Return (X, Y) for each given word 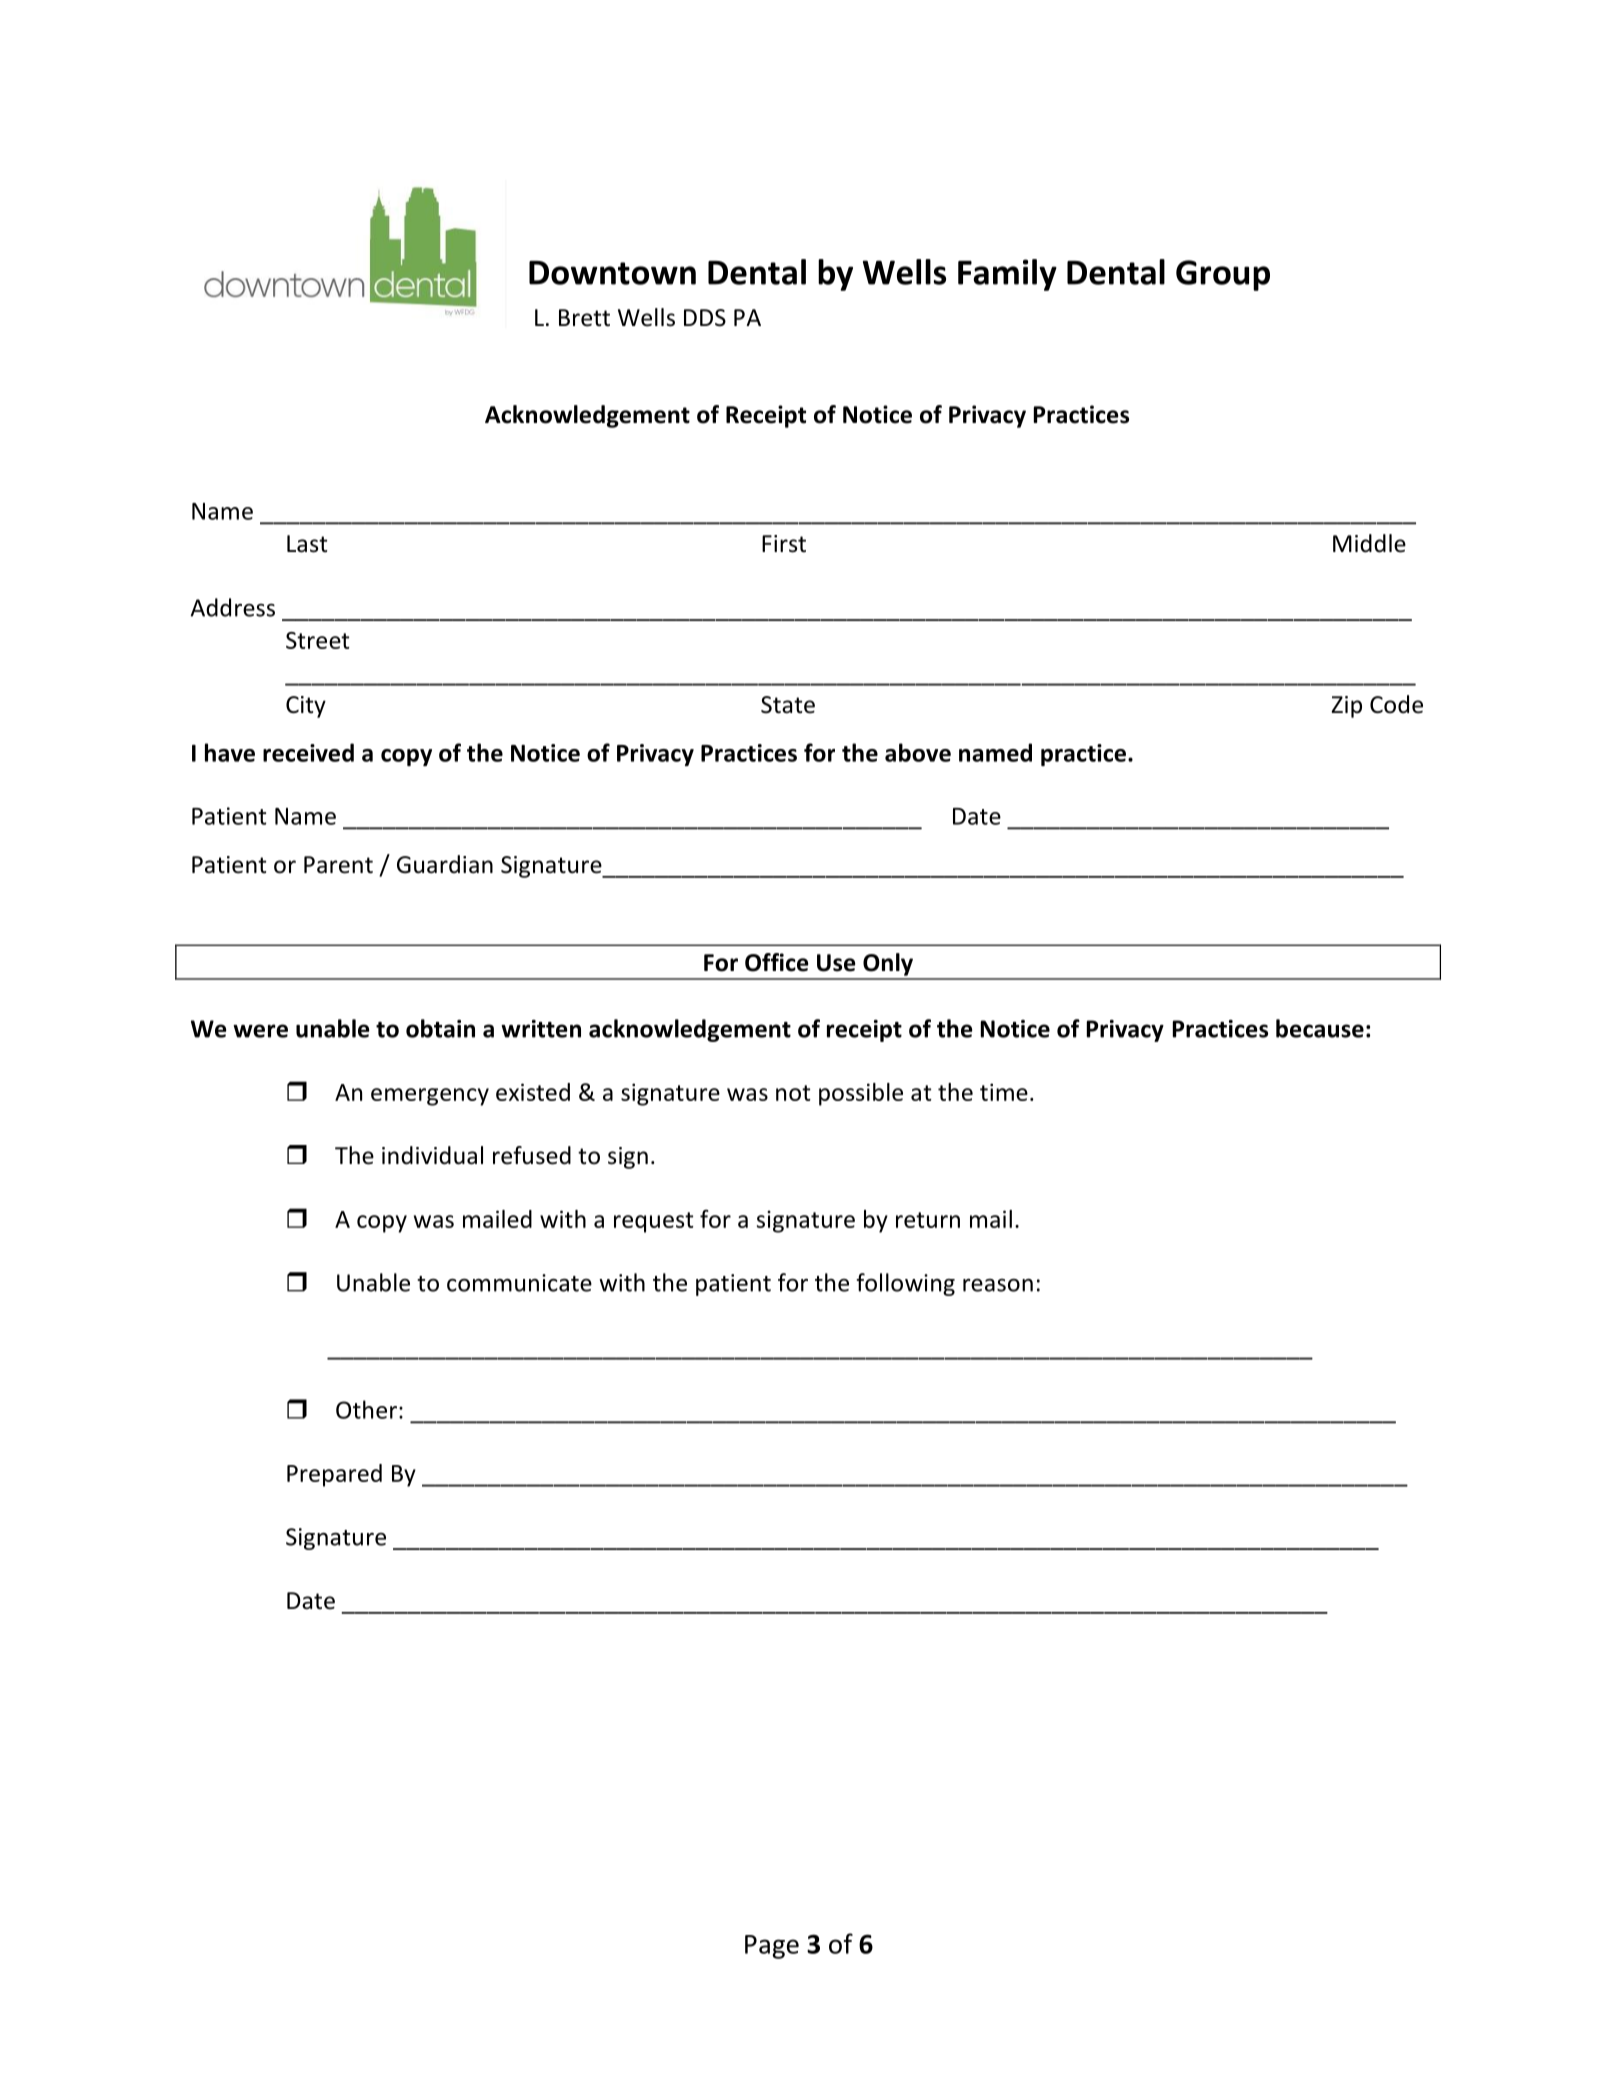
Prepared (334, 1475)
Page (772, 1947)
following (905, 1284)
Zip (1346, 707)
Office (776, 962)
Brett (584, 318)
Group (1223, 275)
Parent (338, 865)
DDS (705, 318)
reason (998, 1285)
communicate (519, 1283)
